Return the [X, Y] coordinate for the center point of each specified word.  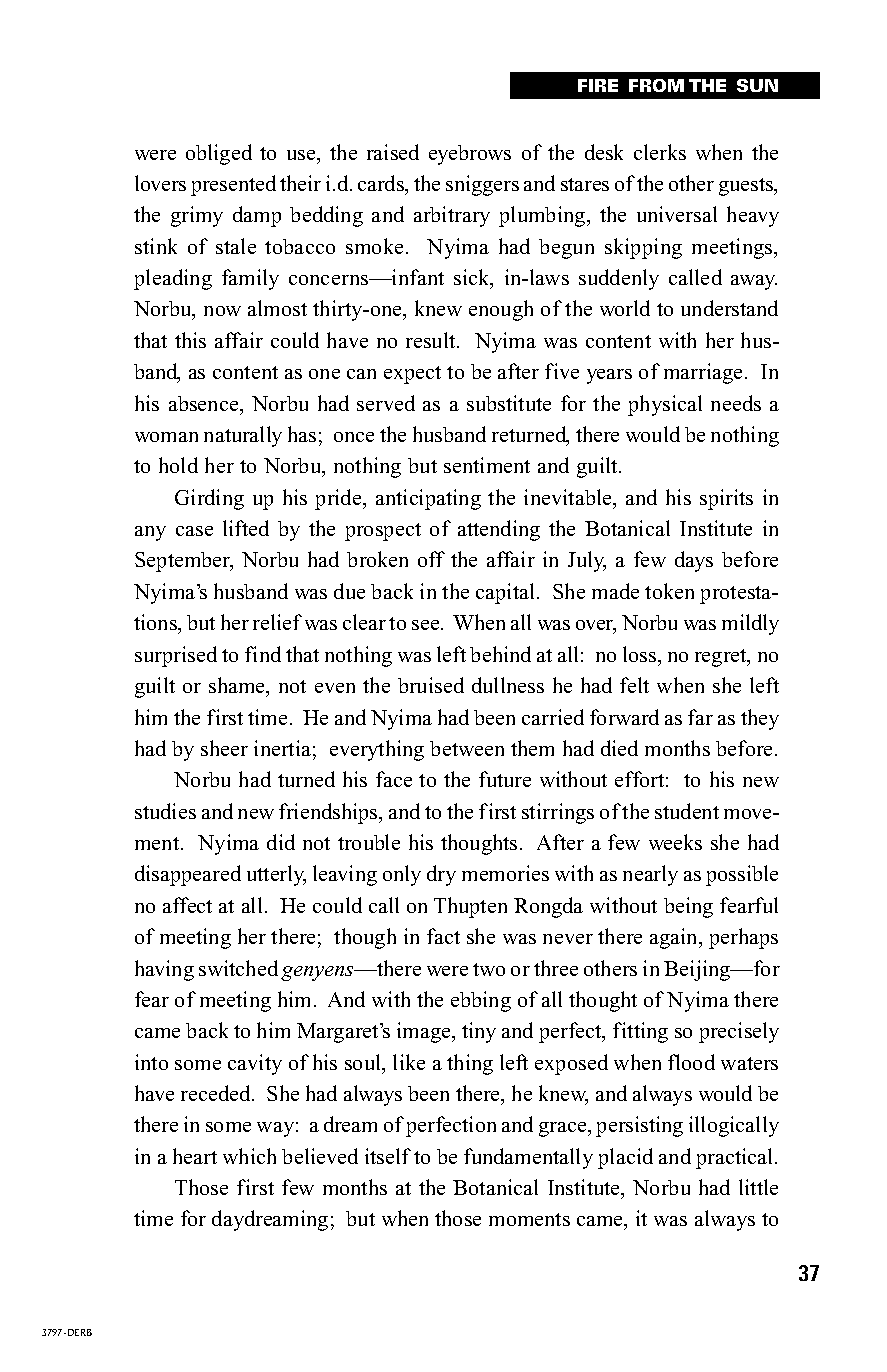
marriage [705, 373]
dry [441, 875]
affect [187, 905]
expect [412, 375]
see [427, 625]
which [249, 1156]
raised [393, 152]
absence [205, 403]
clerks [660, 152]
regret [722, 658]
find [263, 654]
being [688, 907]
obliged [219, 154]
